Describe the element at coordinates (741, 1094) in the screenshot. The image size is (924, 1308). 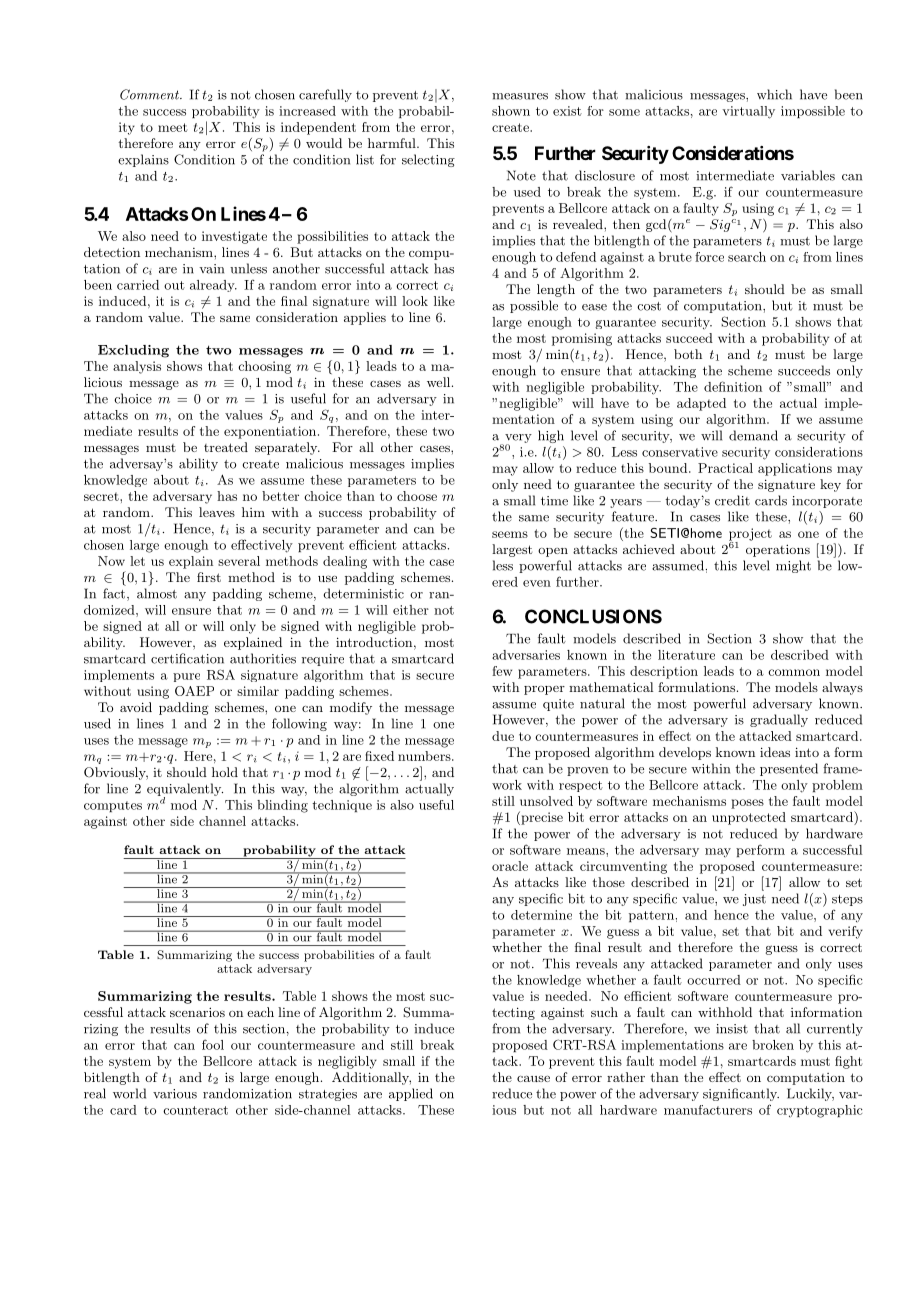
I see `significantly` at that location.
